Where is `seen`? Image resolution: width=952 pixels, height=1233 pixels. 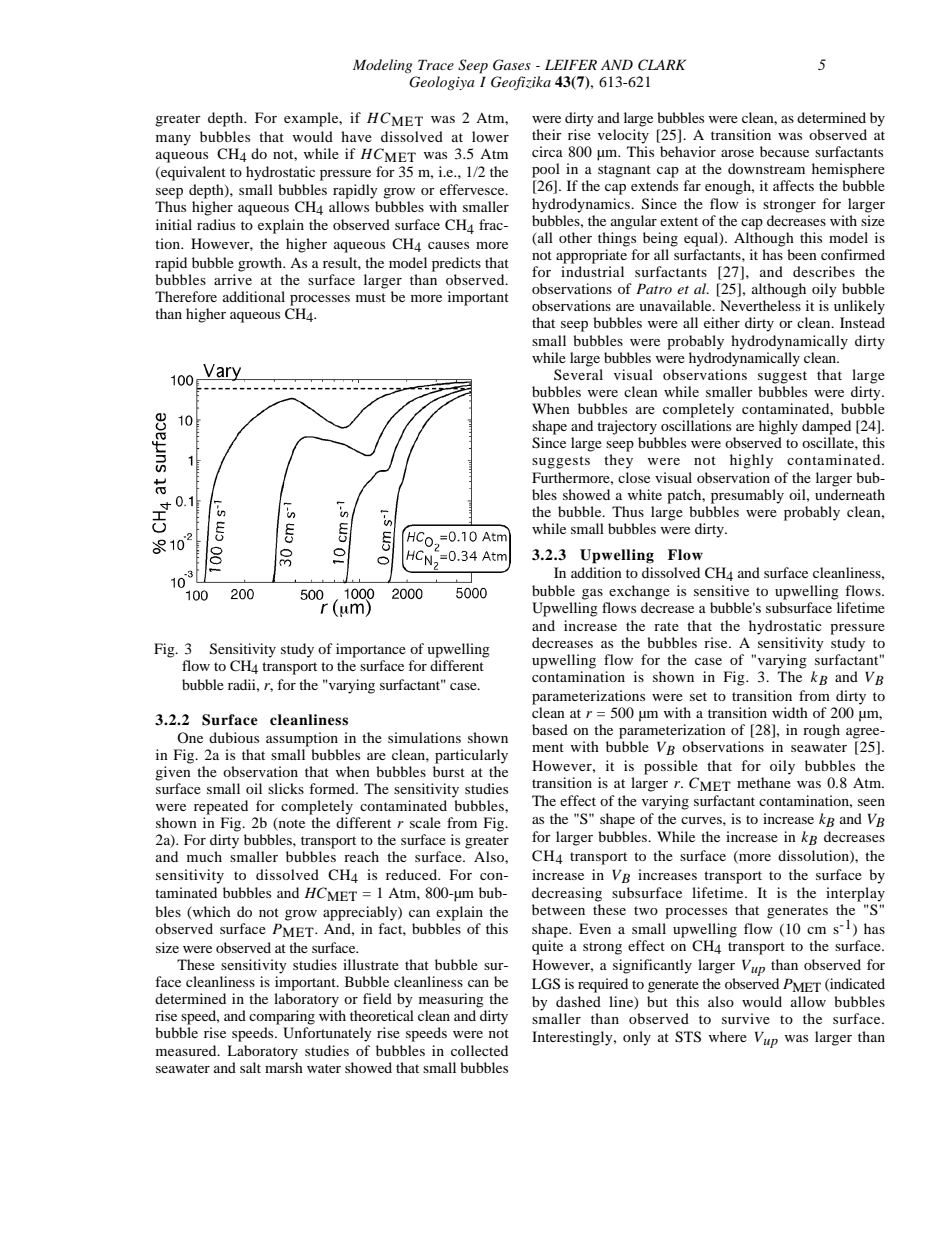 seen is located at coordinates (871, 802).
